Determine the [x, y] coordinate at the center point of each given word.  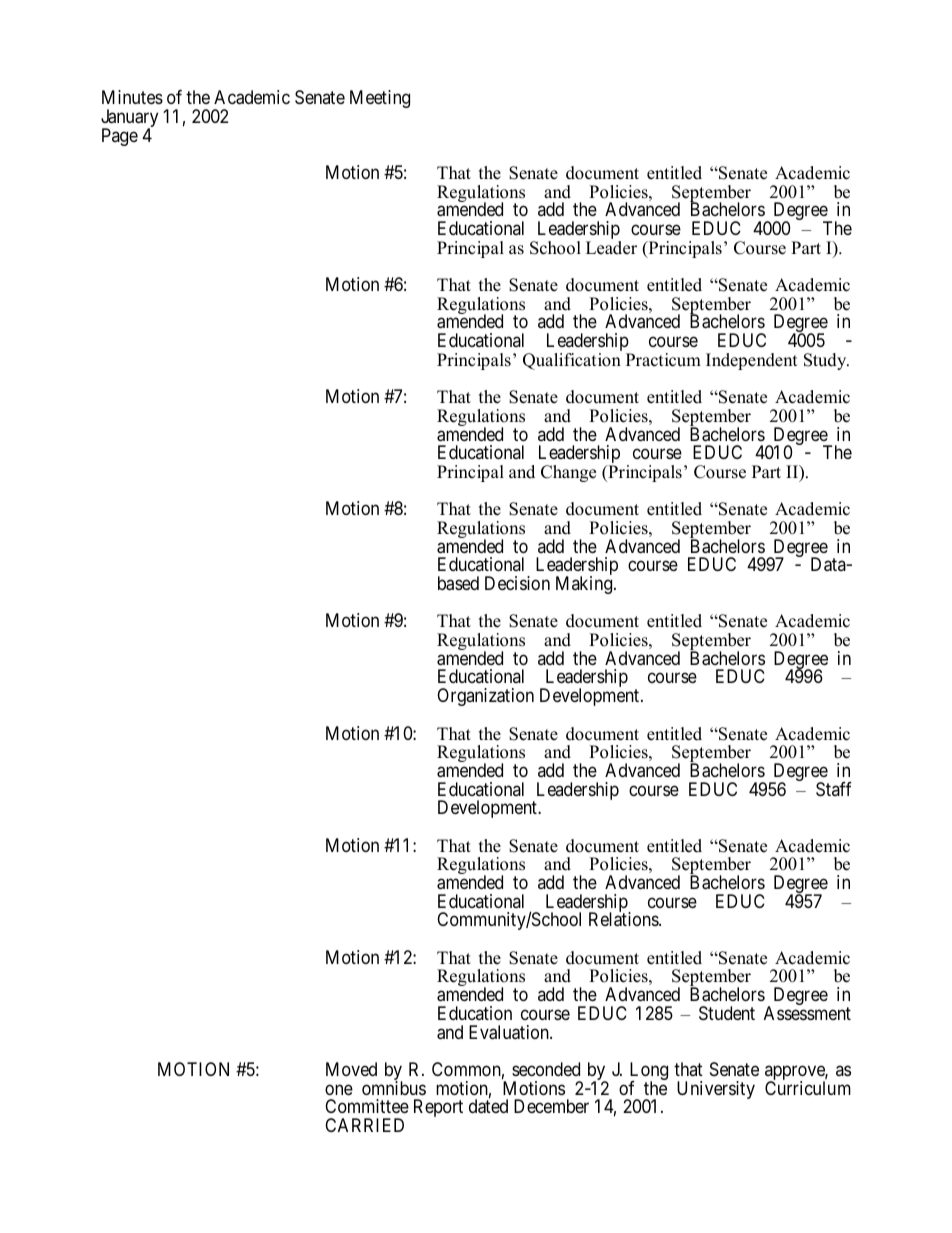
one [339, 1089]
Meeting [380, 99]
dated [488, 1106]
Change [568, 473]
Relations [624, 919]
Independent [752, 361]
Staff [834, 789]
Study [826, 361]
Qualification [572, 361]
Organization [485, 697]
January [129, 119]
